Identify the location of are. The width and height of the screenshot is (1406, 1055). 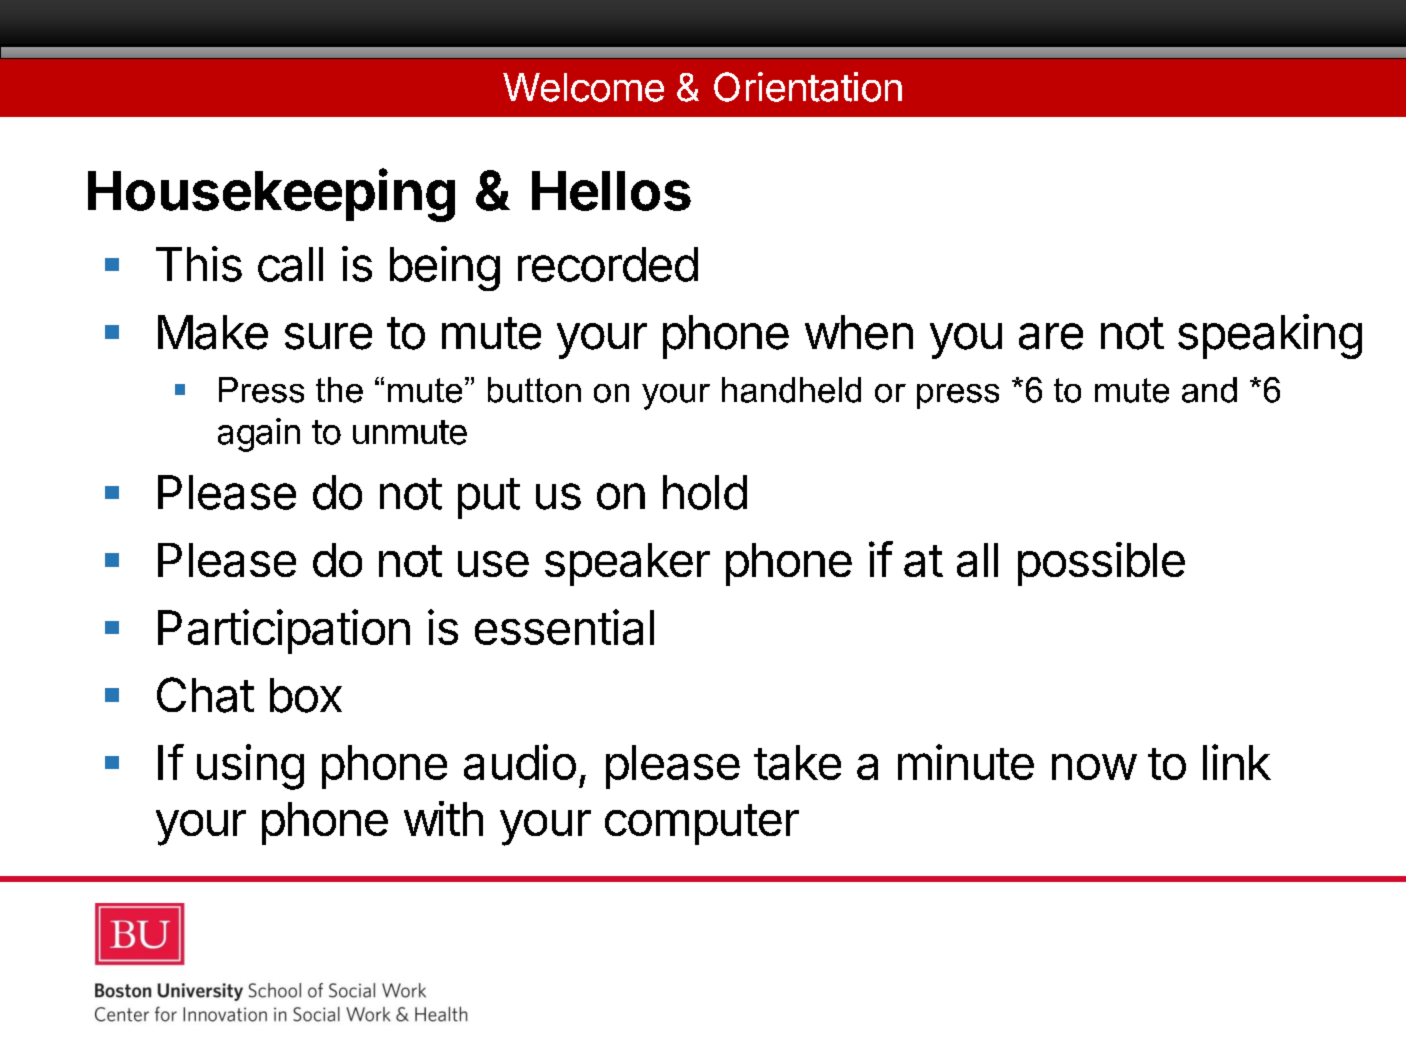
(1051, 336).
